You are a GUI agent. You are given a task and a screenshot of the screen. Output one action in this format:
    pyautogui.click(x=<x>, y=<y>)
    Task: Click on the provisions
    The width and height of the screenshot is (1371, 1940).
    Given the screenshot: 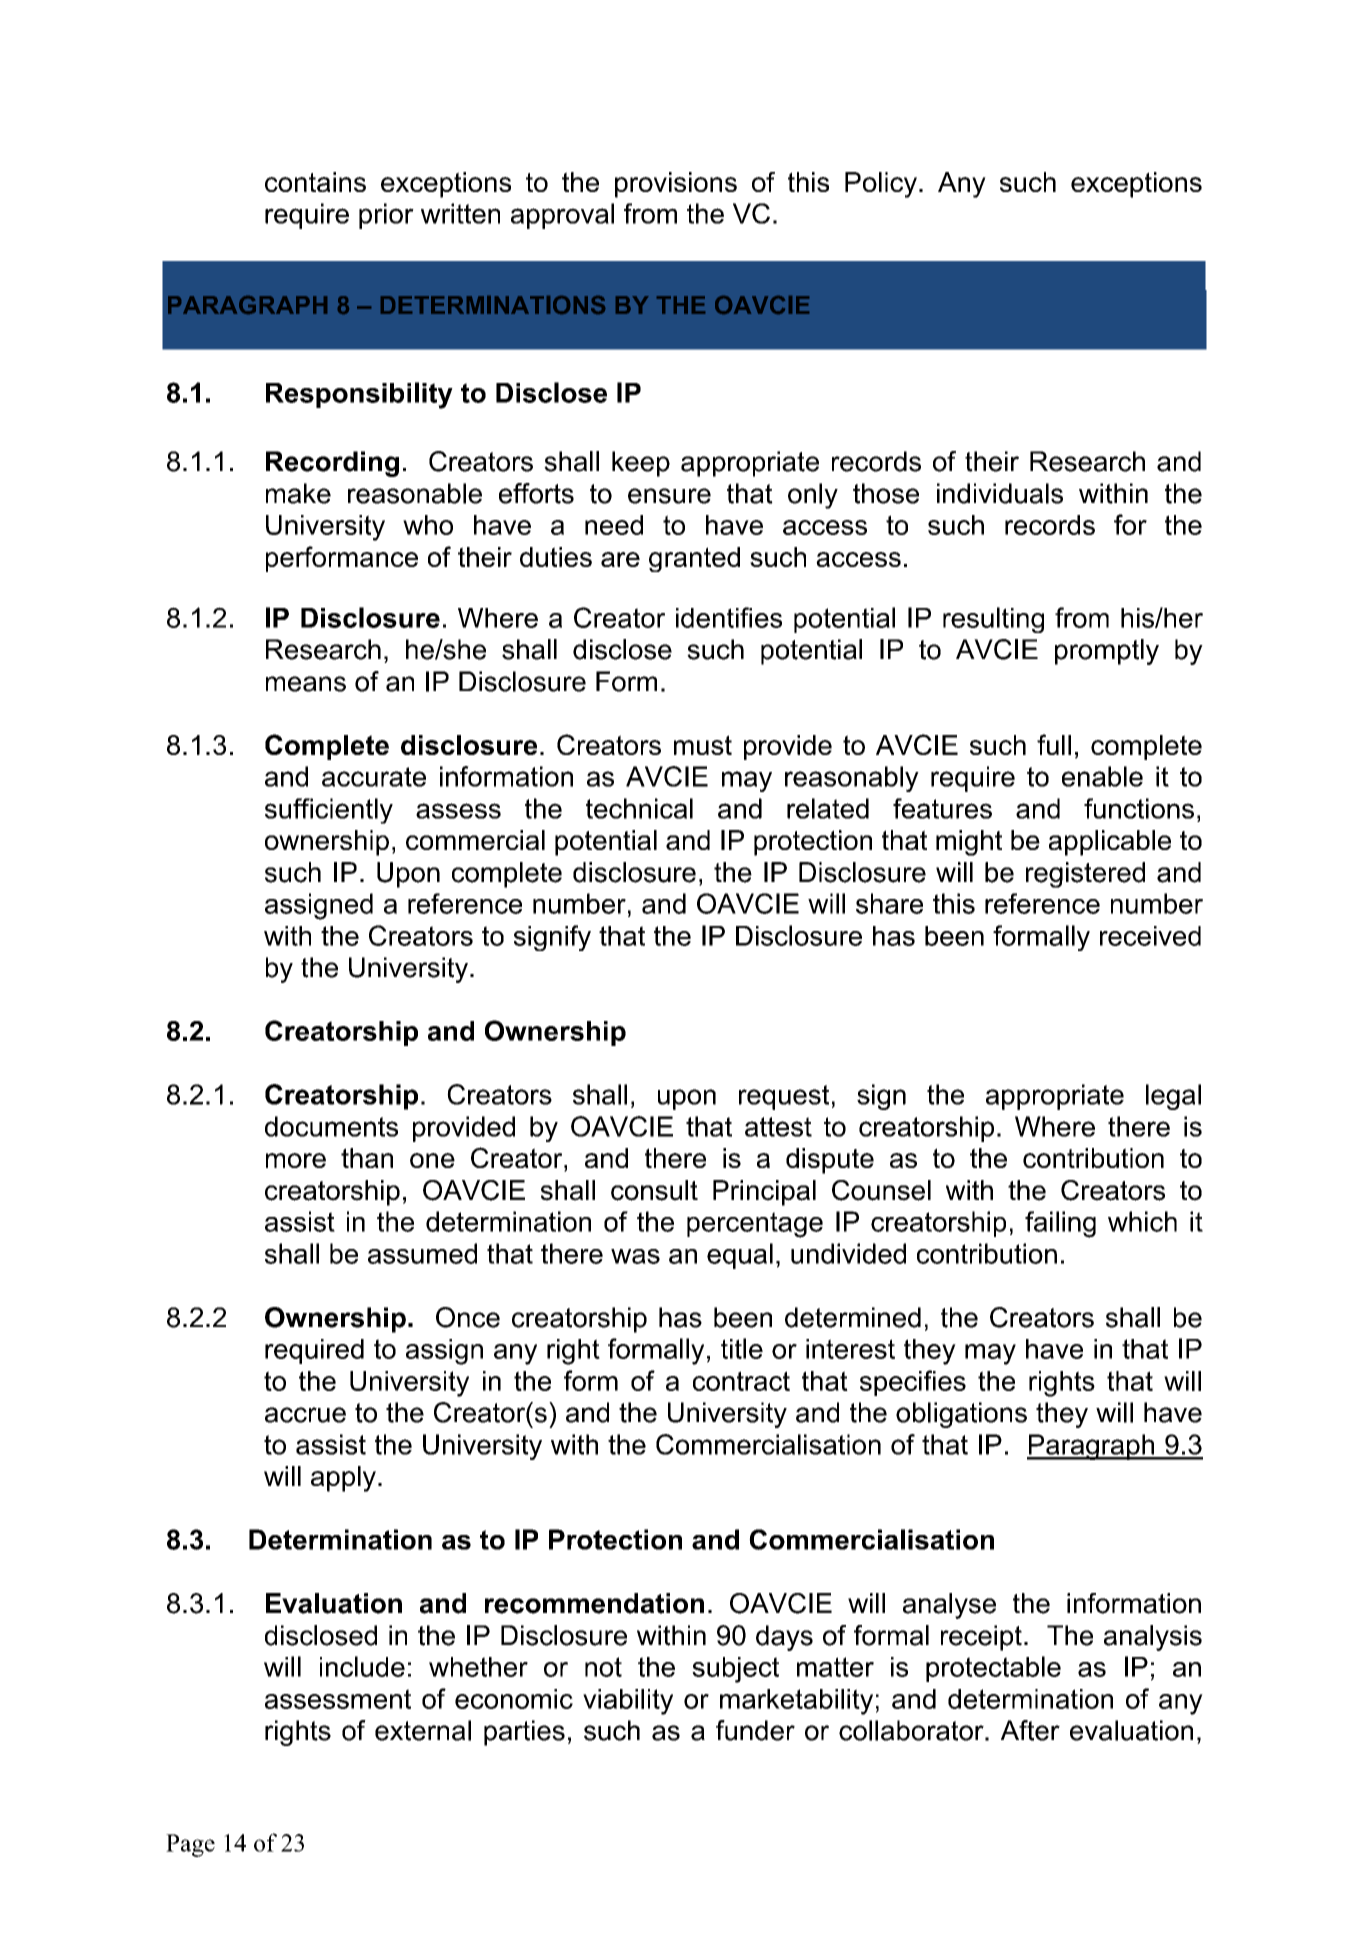 What is the action you would take?
    pyautogui.click(x=676, y=185)
